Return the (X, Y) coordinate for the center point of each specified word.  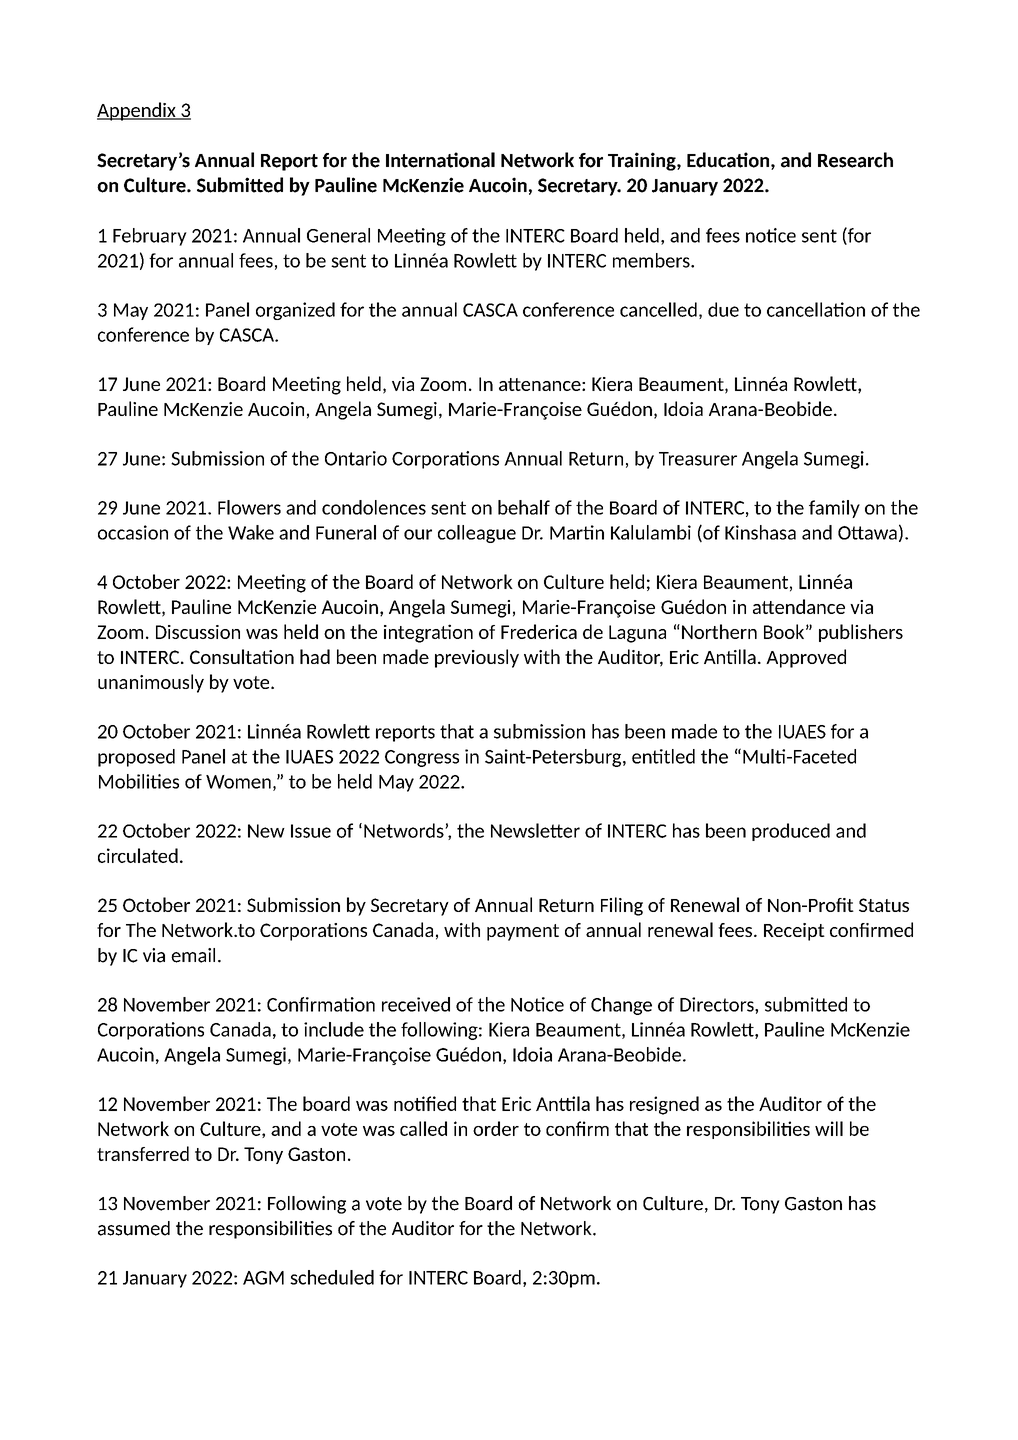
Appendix (137, 111)
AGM (263, 1278)
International (440, 160)
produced (791, 832)
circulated (138, 855)
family (834, 509)
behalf (524, 507)
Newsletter (535, 830)
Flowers (249, 507)
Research (855, 160)
